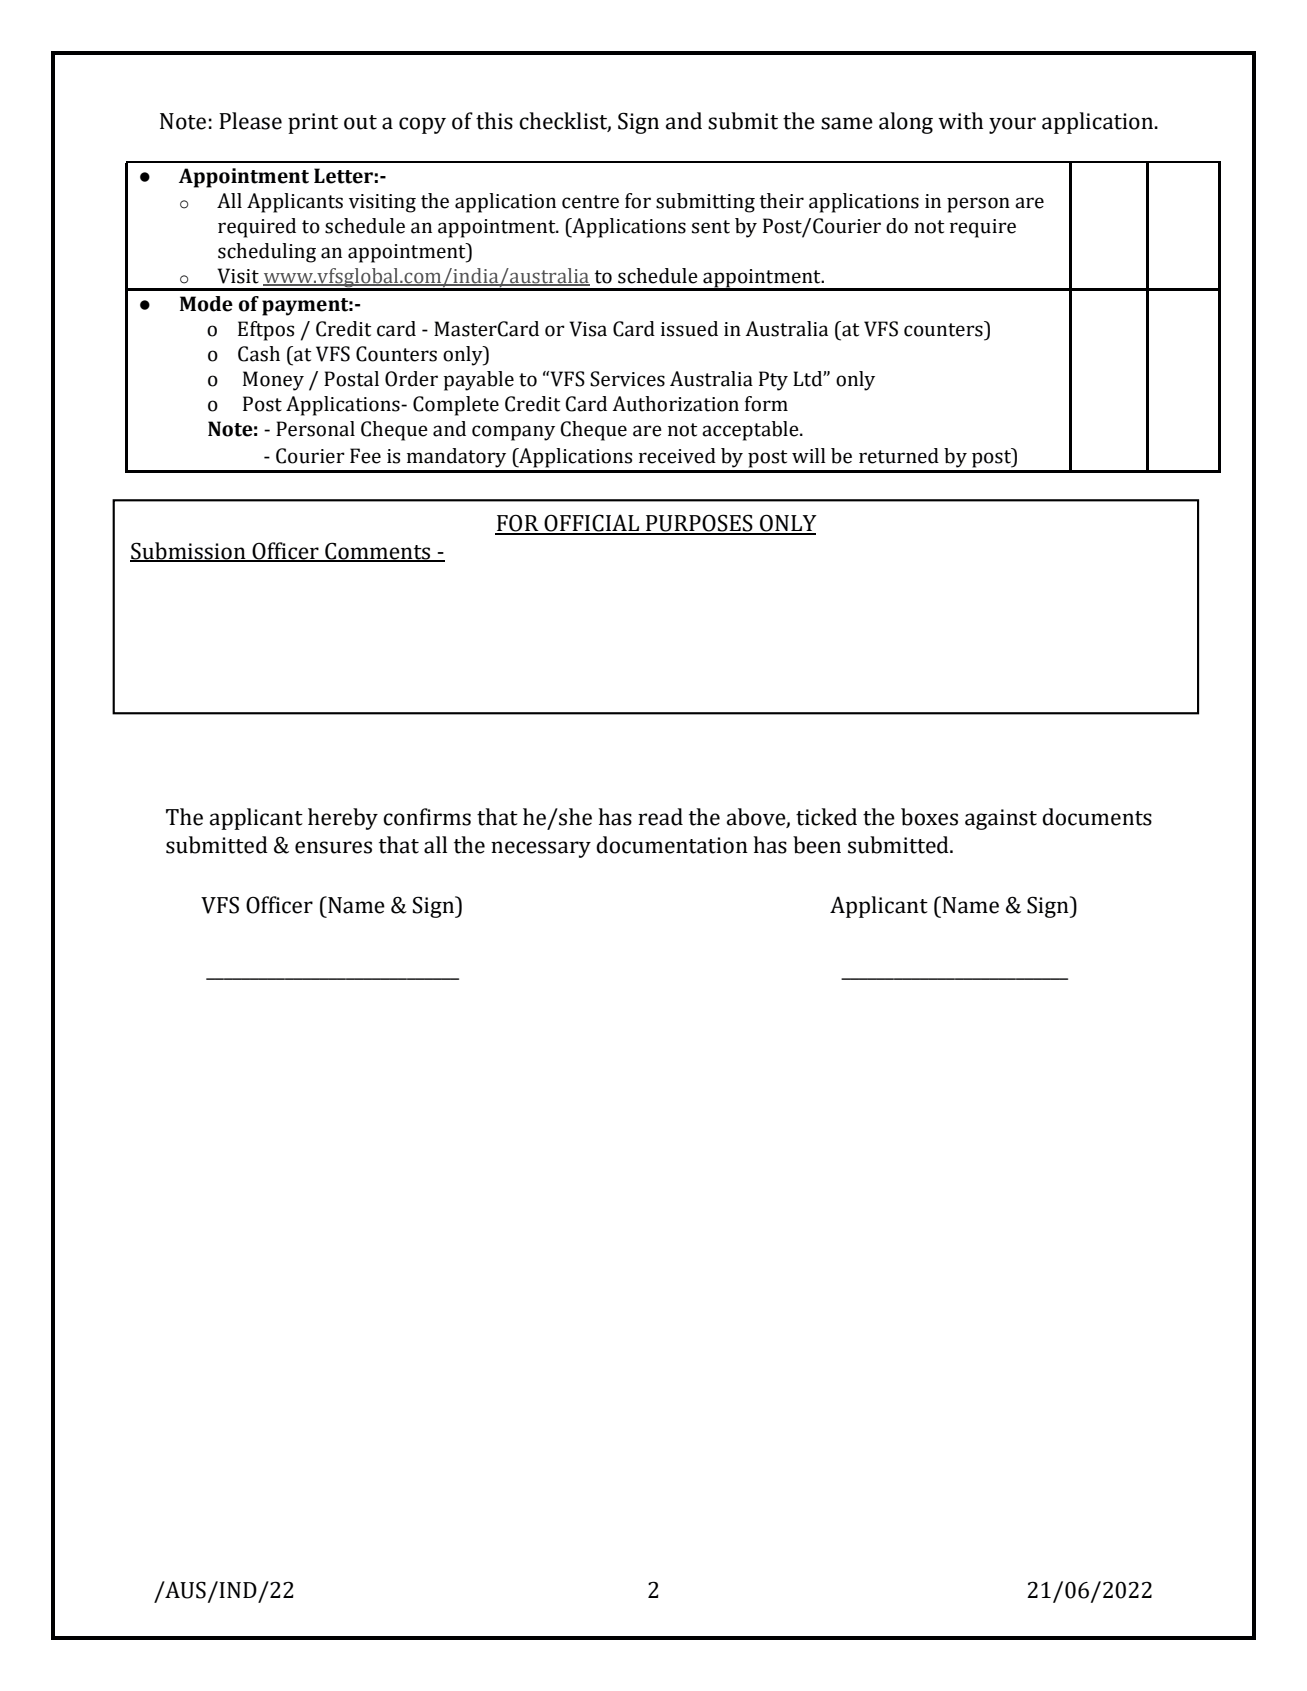 The height and width of the screenshot is (1691, 1307). What do you see at coordinates (660, 817) in the screenshot?
I see `read` at bounding box center [660, 817].
